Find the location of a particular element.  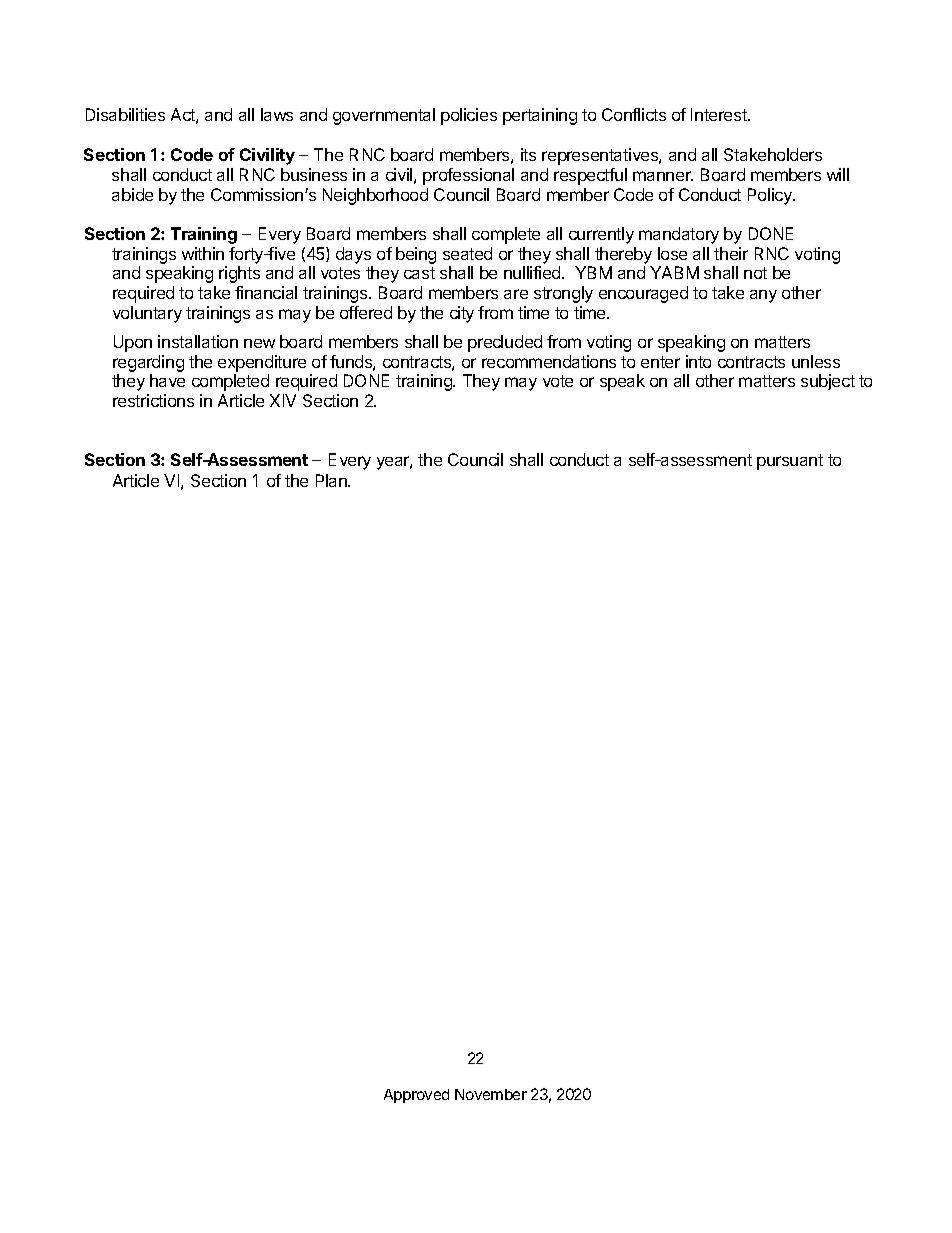

pursuant is located at coordinates (790, 462).
